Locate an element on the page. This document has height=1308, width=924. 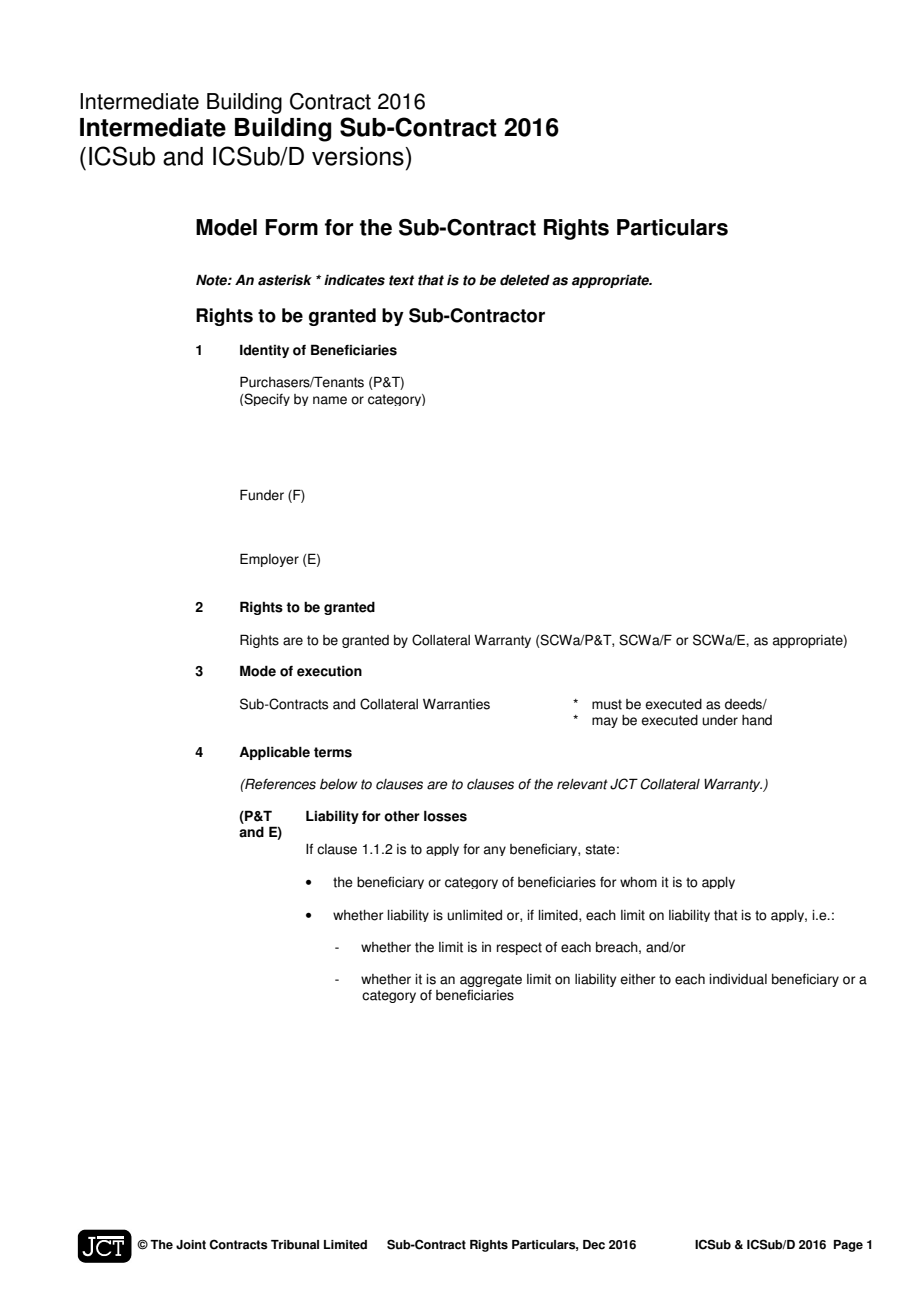
deleted is located at coordinates (525, 280).
